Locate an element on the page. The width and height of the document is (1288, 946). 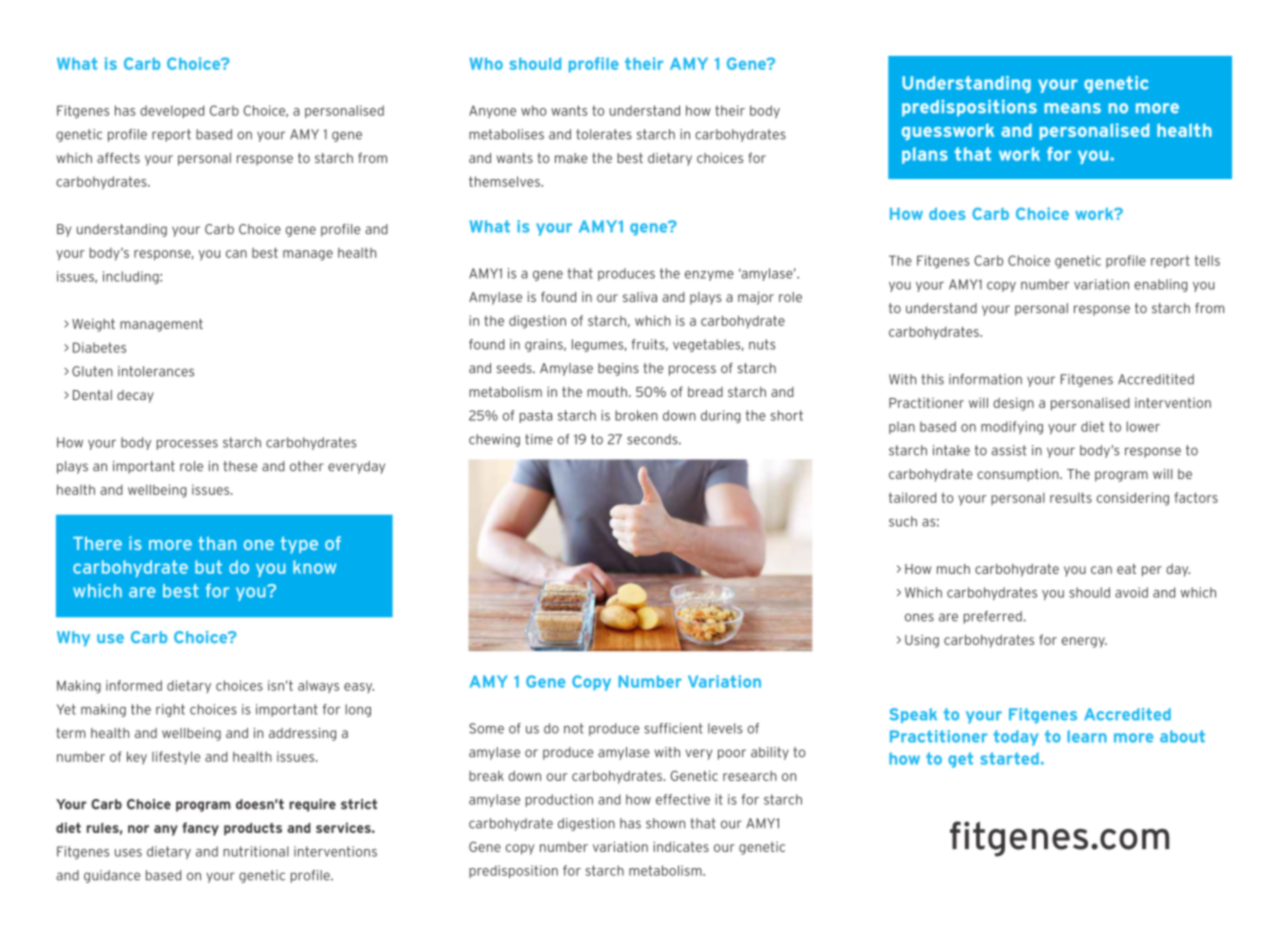
nutritional is located at coordinates (256, 851).
